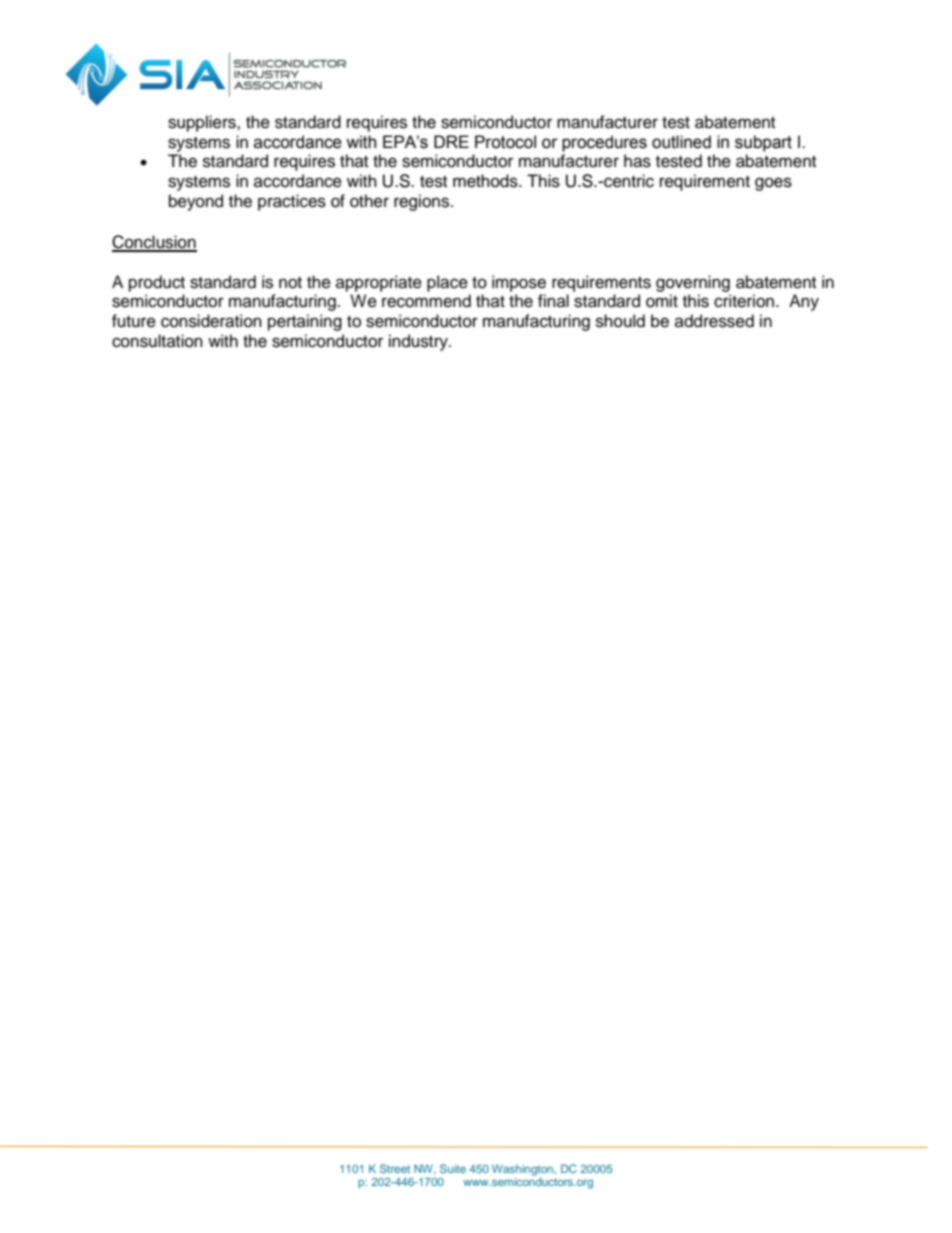 Image resolution: width=952 pixels, height=1233 pixels. Describe the element at coordinates (524, 1171) in the screenshot. I see `Washington` at that location.
